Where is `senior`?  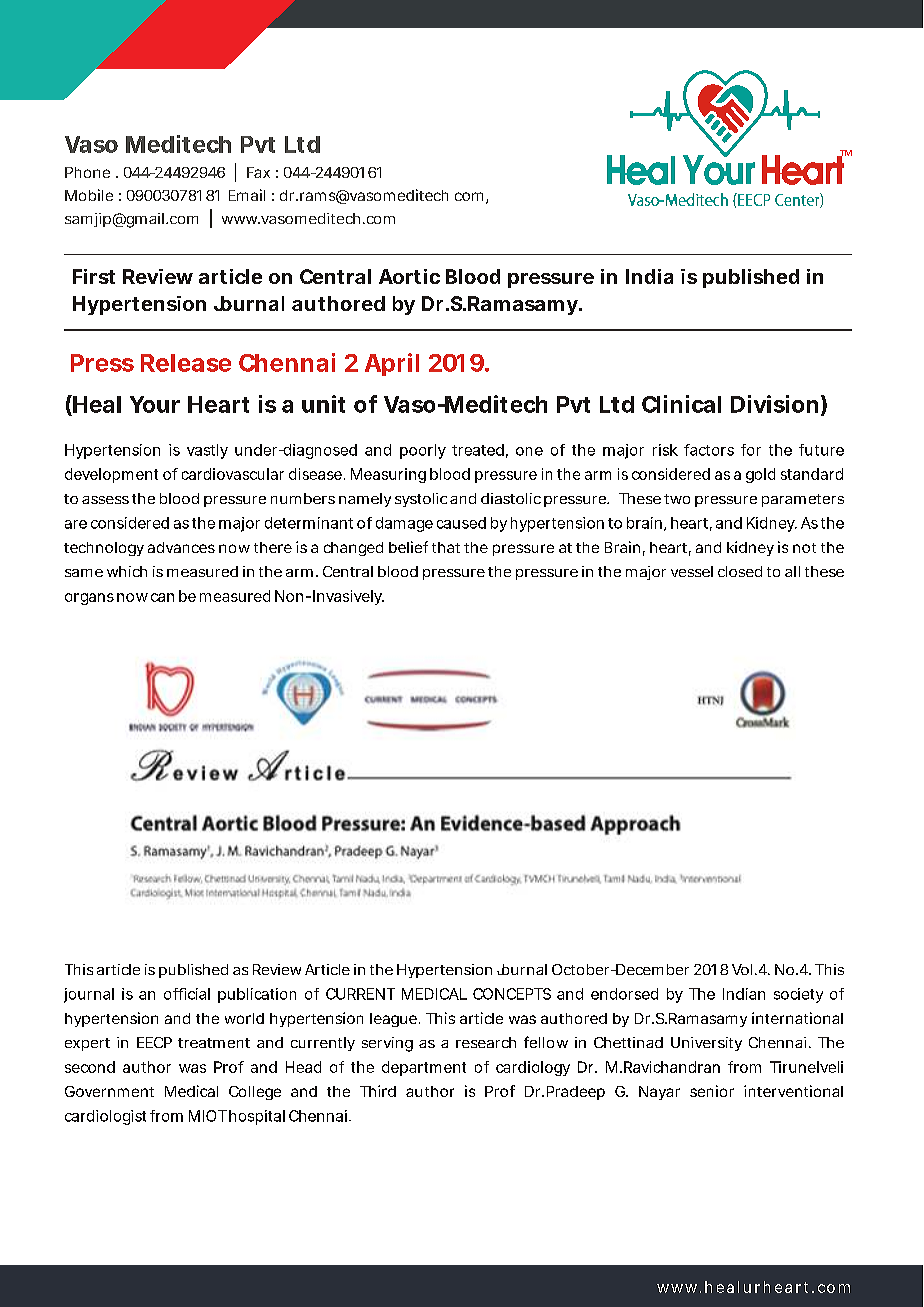 senior is located at coordinates (712, 1091).
